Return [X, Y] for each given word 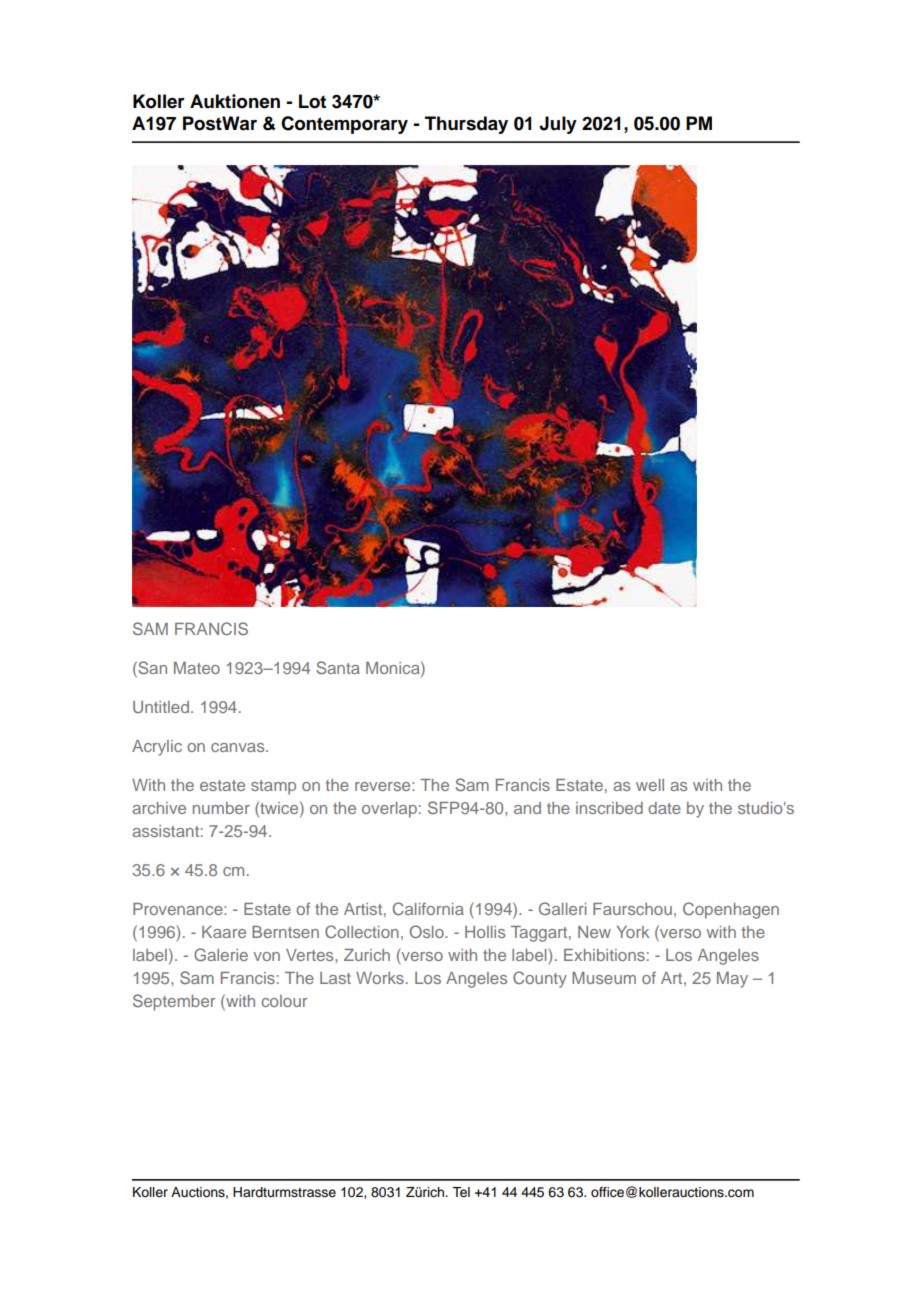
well [650, 785]
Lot [312, 101]
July [558, 125]
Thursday [466, 125]
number [221, 808]
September [174, 1002]
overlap [389, 810]
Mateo [197, 668]
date [664, 808]
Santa [338, 667]
